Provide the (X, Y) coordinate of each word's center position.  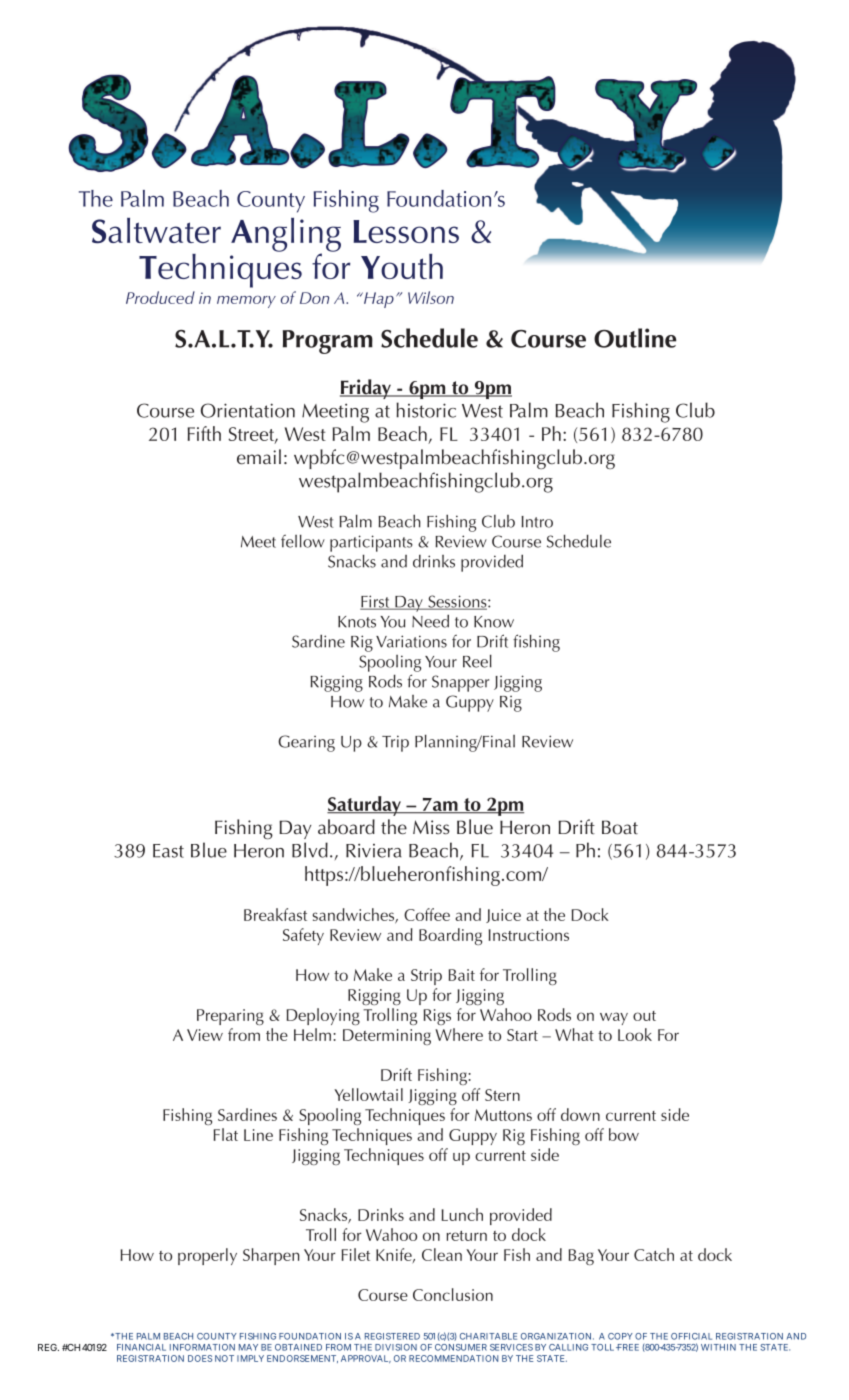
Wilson (431, 297)
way (614, 1018)
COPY (620, 1336)
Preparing (230, 1017)
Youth (402, 266)
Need (430, 621)
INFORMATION (202, 1347)
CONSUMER (461, 1347)
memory (246, 302)
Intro (537, 522)
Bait (462, 975)
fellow (303, 541)
